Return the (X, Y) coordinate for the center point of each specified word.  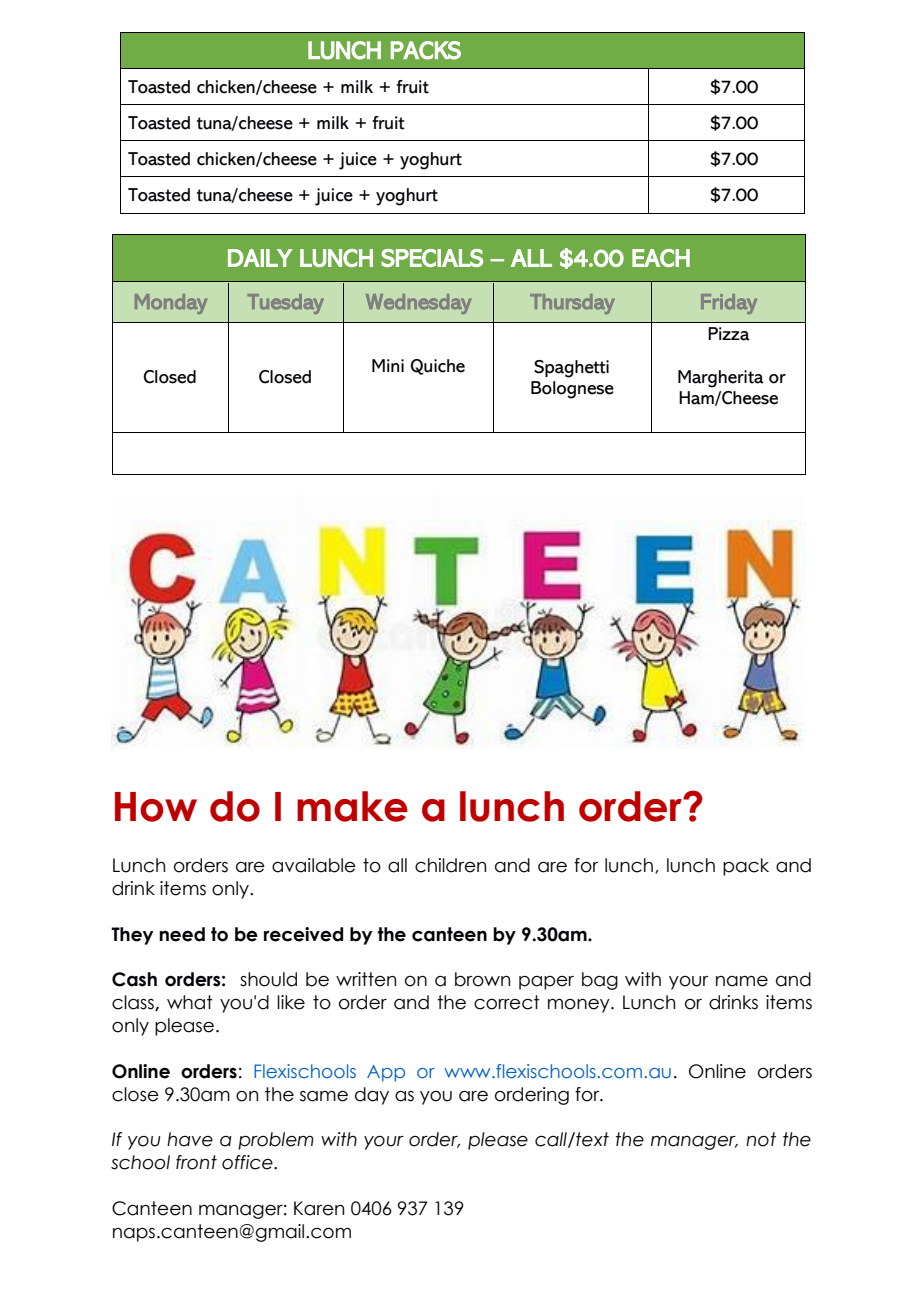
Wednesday (419, 304)
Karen (319, 1208)
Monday (171, 304)
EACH (661, 258)
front (196, 1162)
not (761, 1139)
